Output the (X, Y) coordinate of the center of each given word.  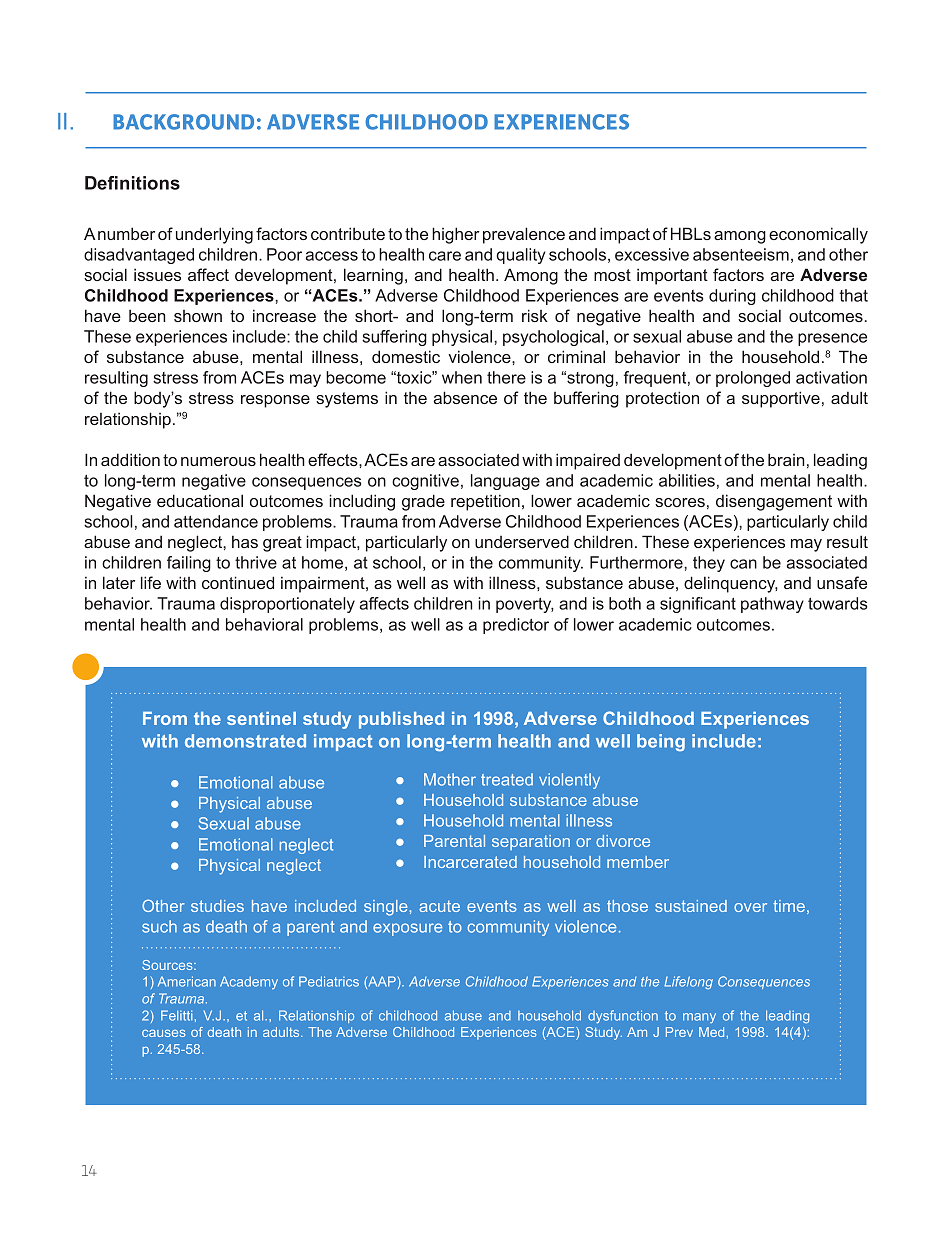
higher (456, 235)
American (187, 981)
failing (189, 564)
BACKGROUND (183, 122)
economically (818, 235)
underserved (522, 541)
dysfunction (623, 1016)
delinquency (731, 584)
